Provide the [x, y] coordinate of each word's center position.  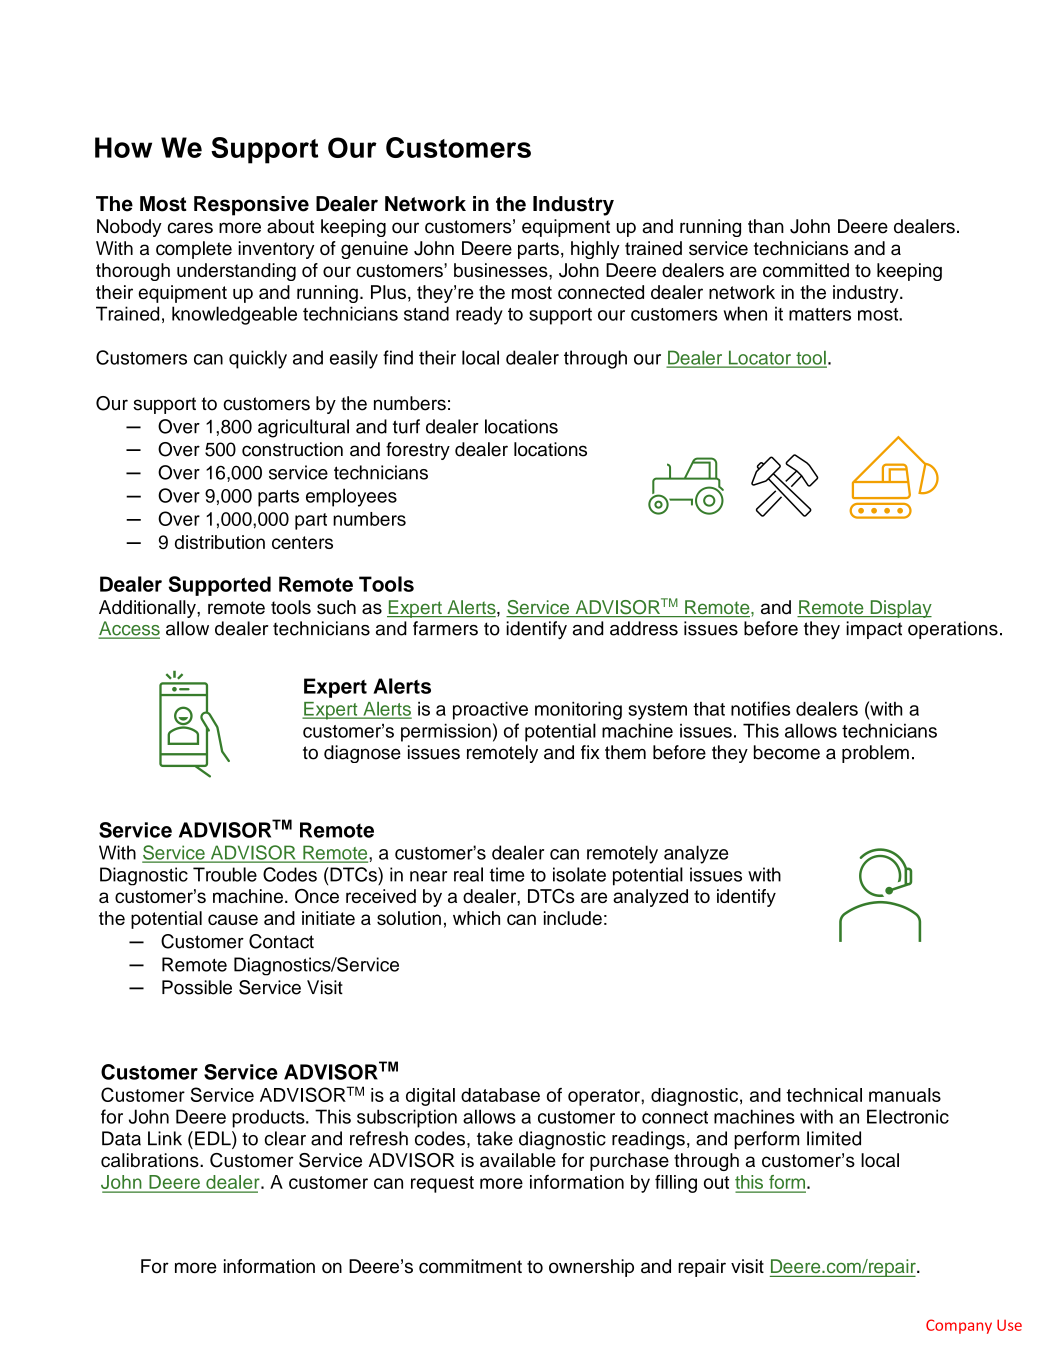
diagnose [362, 754]
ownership [591, 1268]
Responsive [251, 206]
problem [875, 754]
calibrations [151, 1160]
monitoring [578, 711]
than [766, 226]
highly [595, 250]
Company [959, 1326]
